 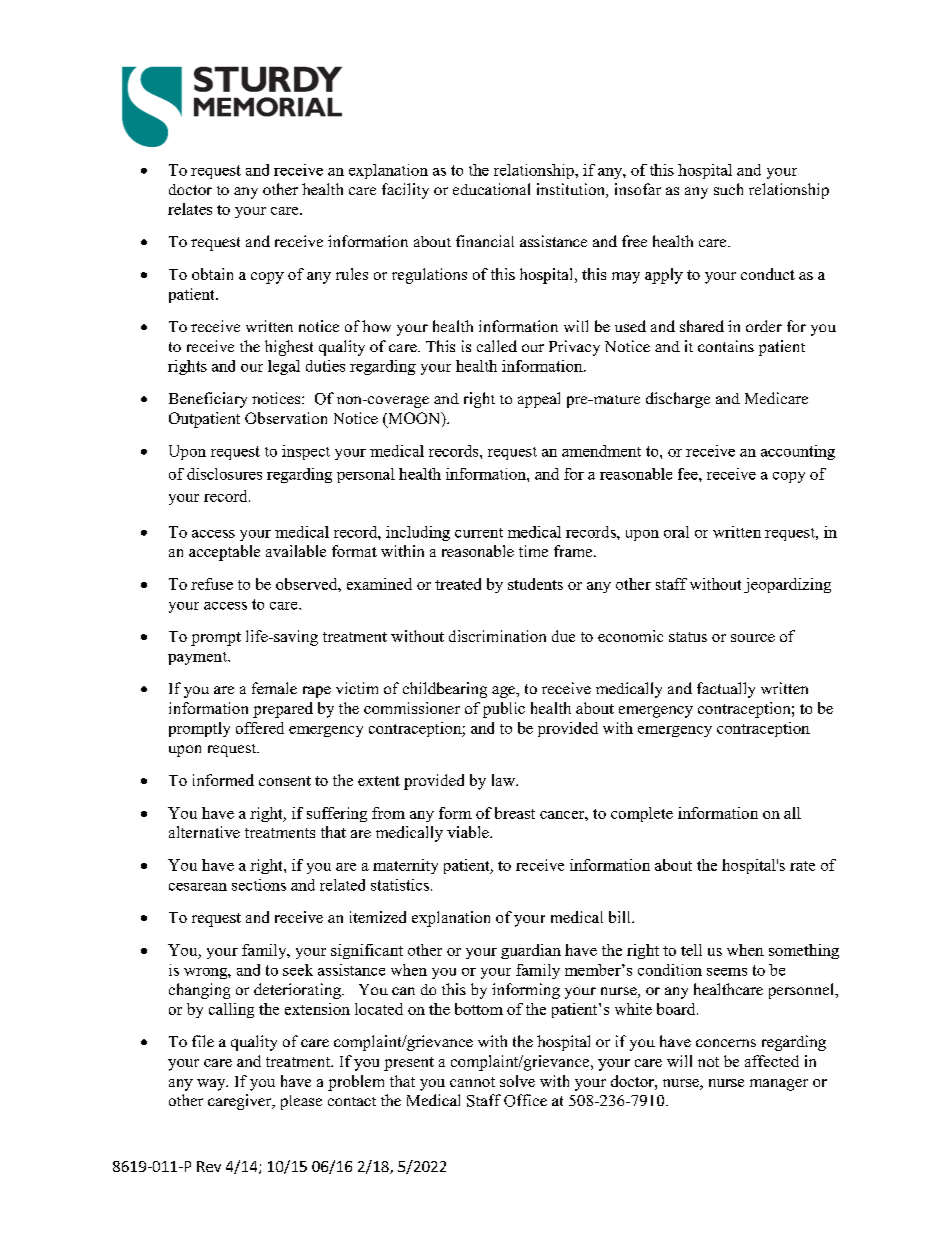 What do you see at coordinates (689, 474) in the page?
I see `fee` at bounding box center [689, 474].
